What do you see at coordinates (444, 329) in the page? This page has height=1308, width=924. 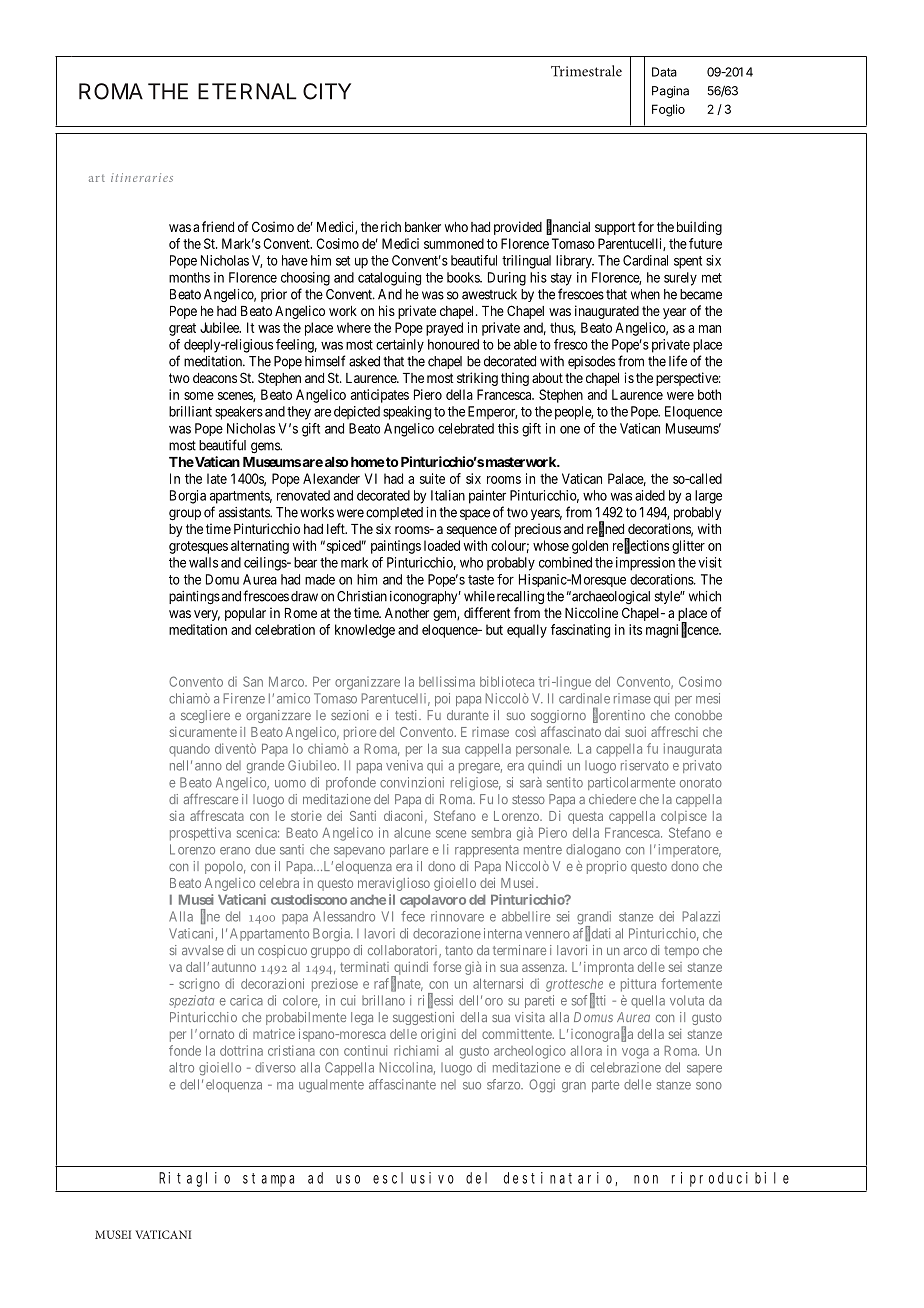 I see `prayed` at bounding box center [444, 329].
